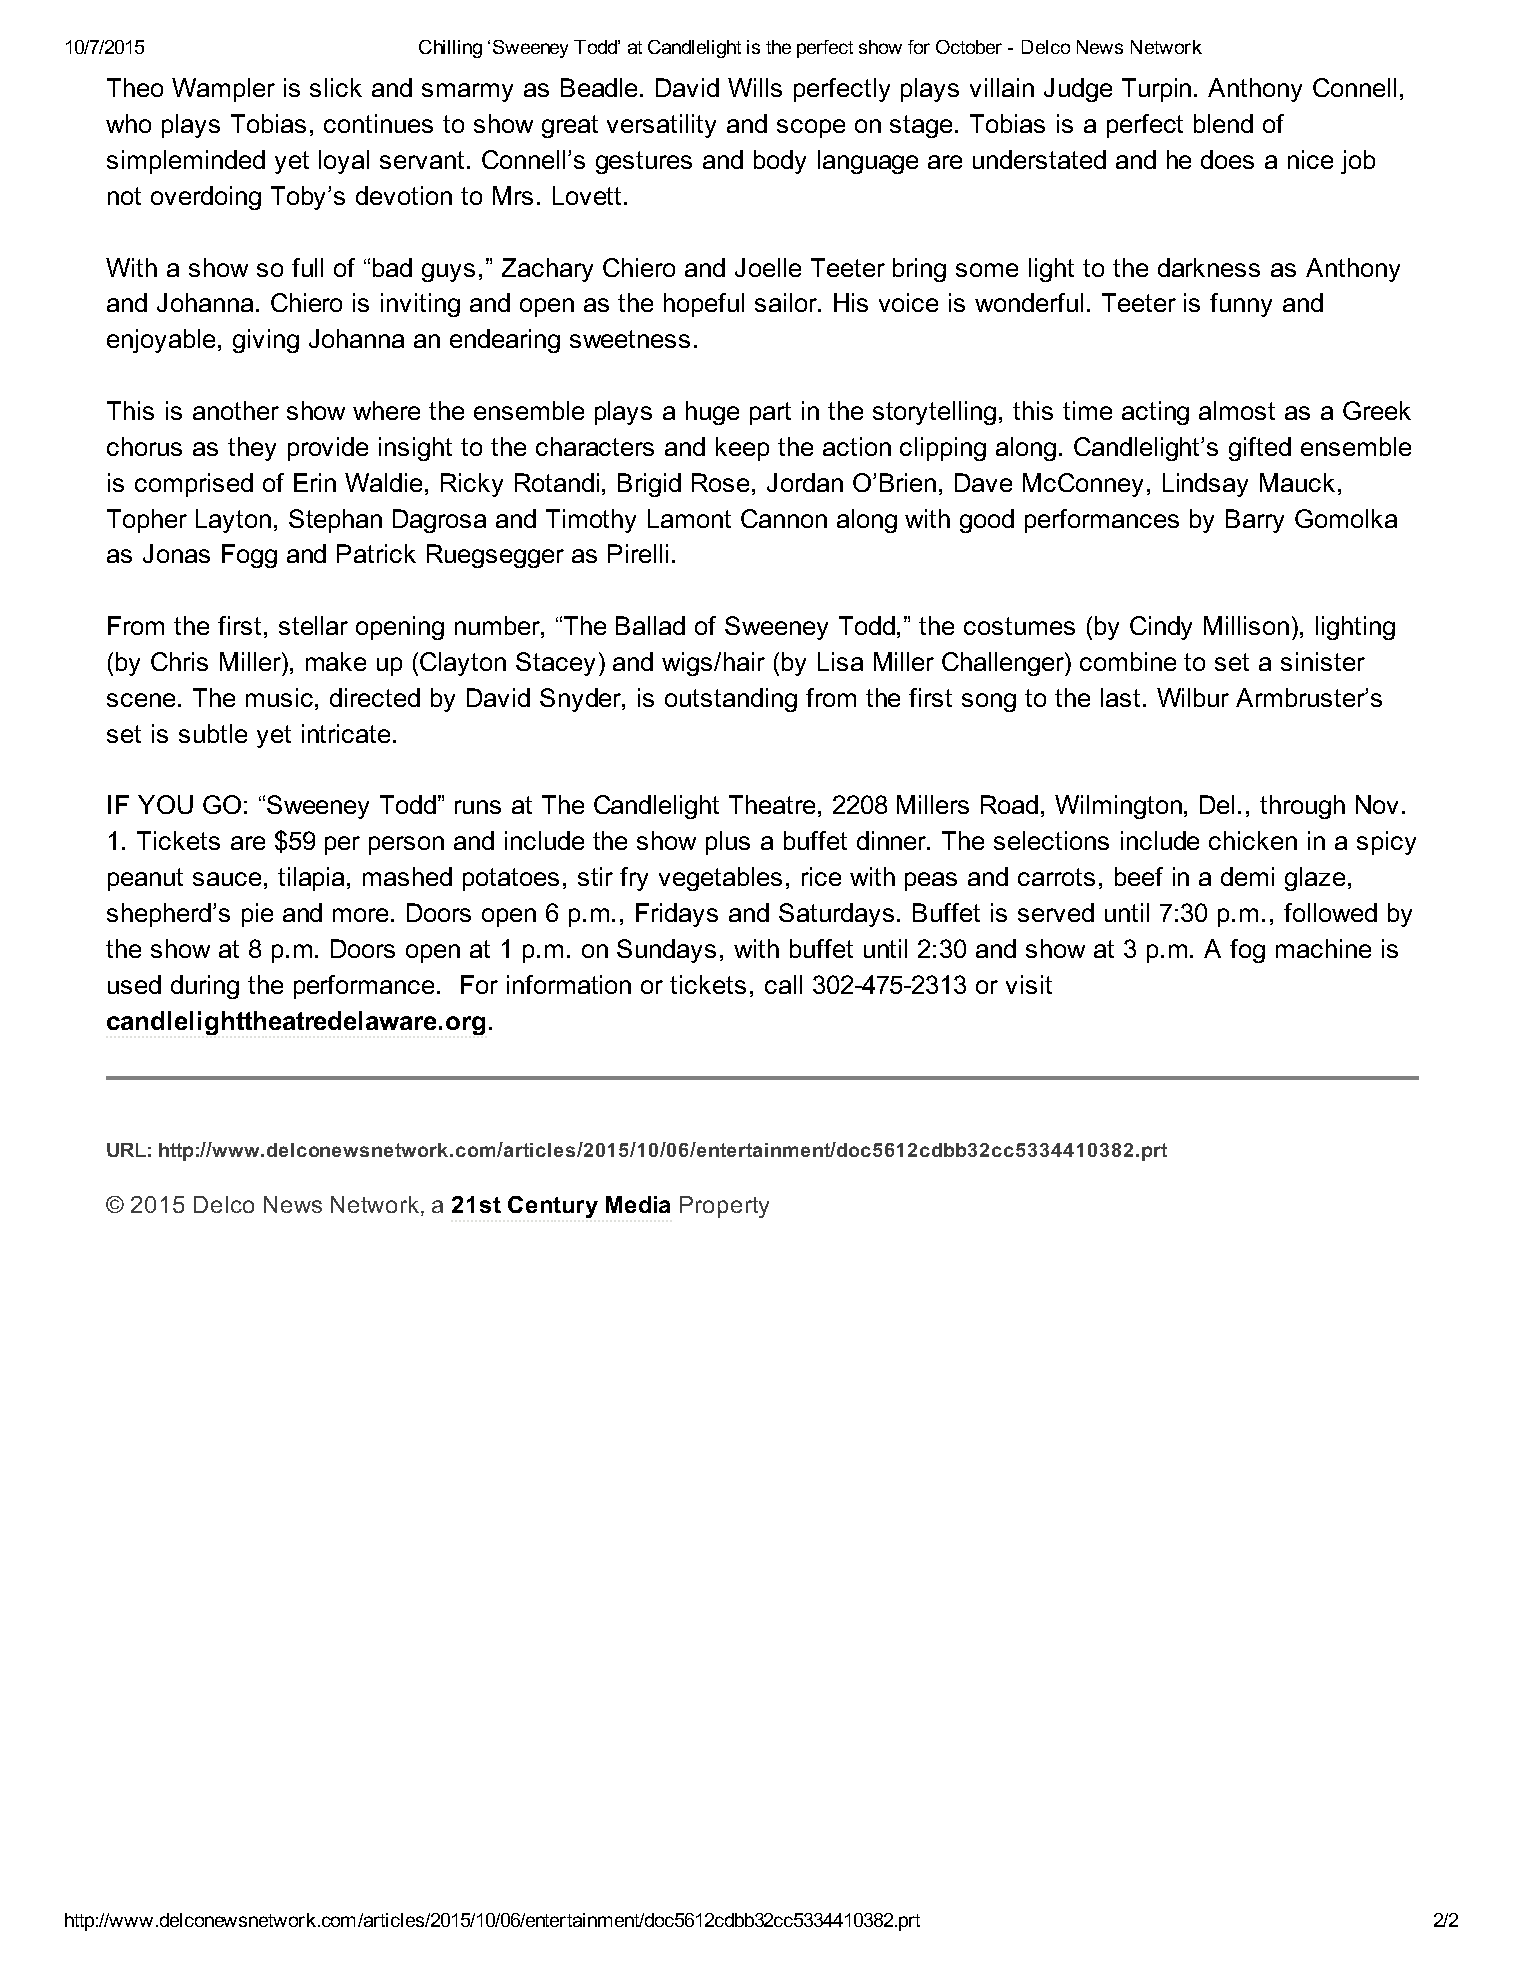 This image has height=1970, width=1523. I want to click on sailor, so click(787, 302).
